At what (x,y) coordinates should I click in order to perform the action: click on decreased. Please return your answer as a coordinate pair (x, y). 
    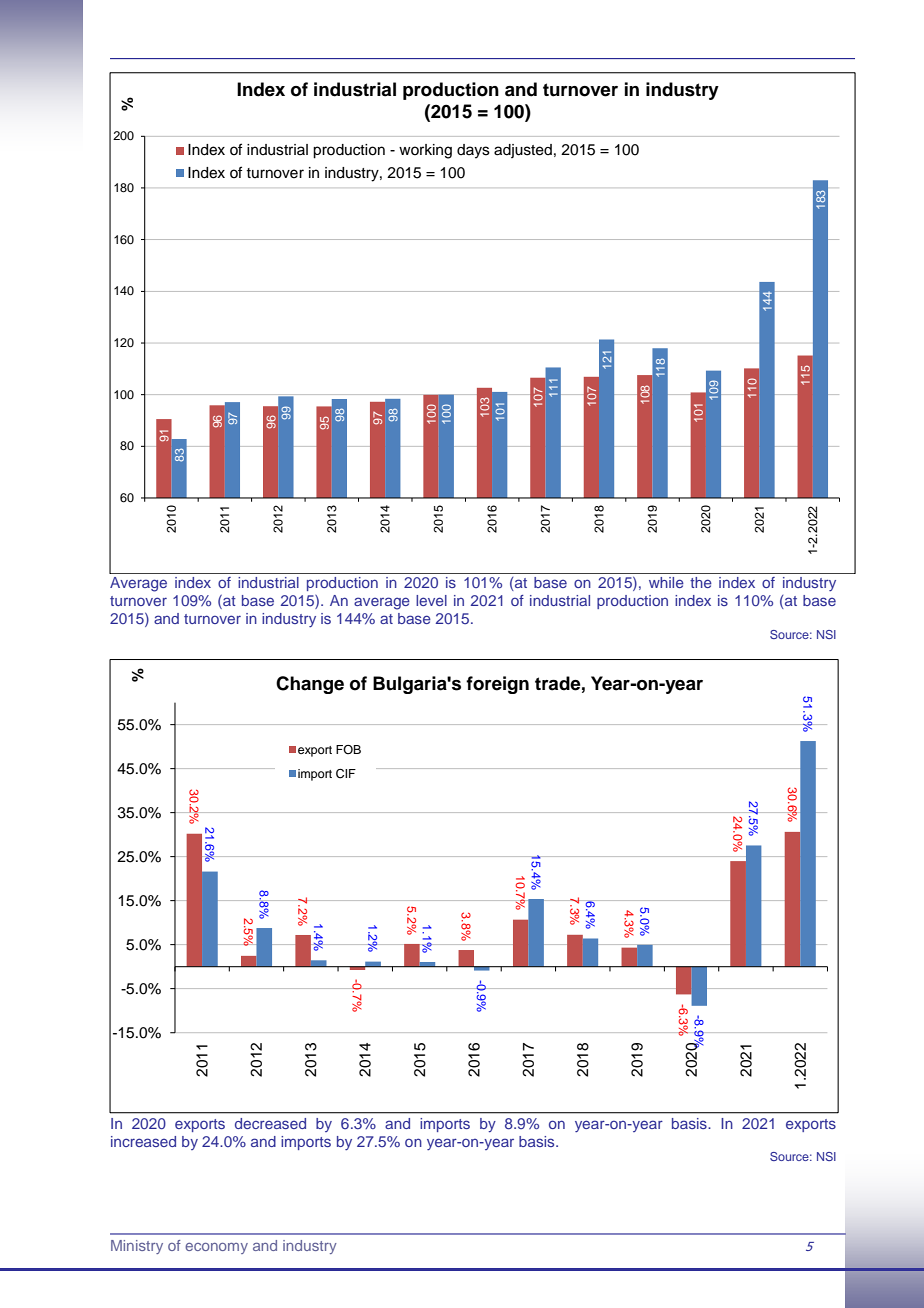
    Looking at the image, I should click on (270, 1123).
